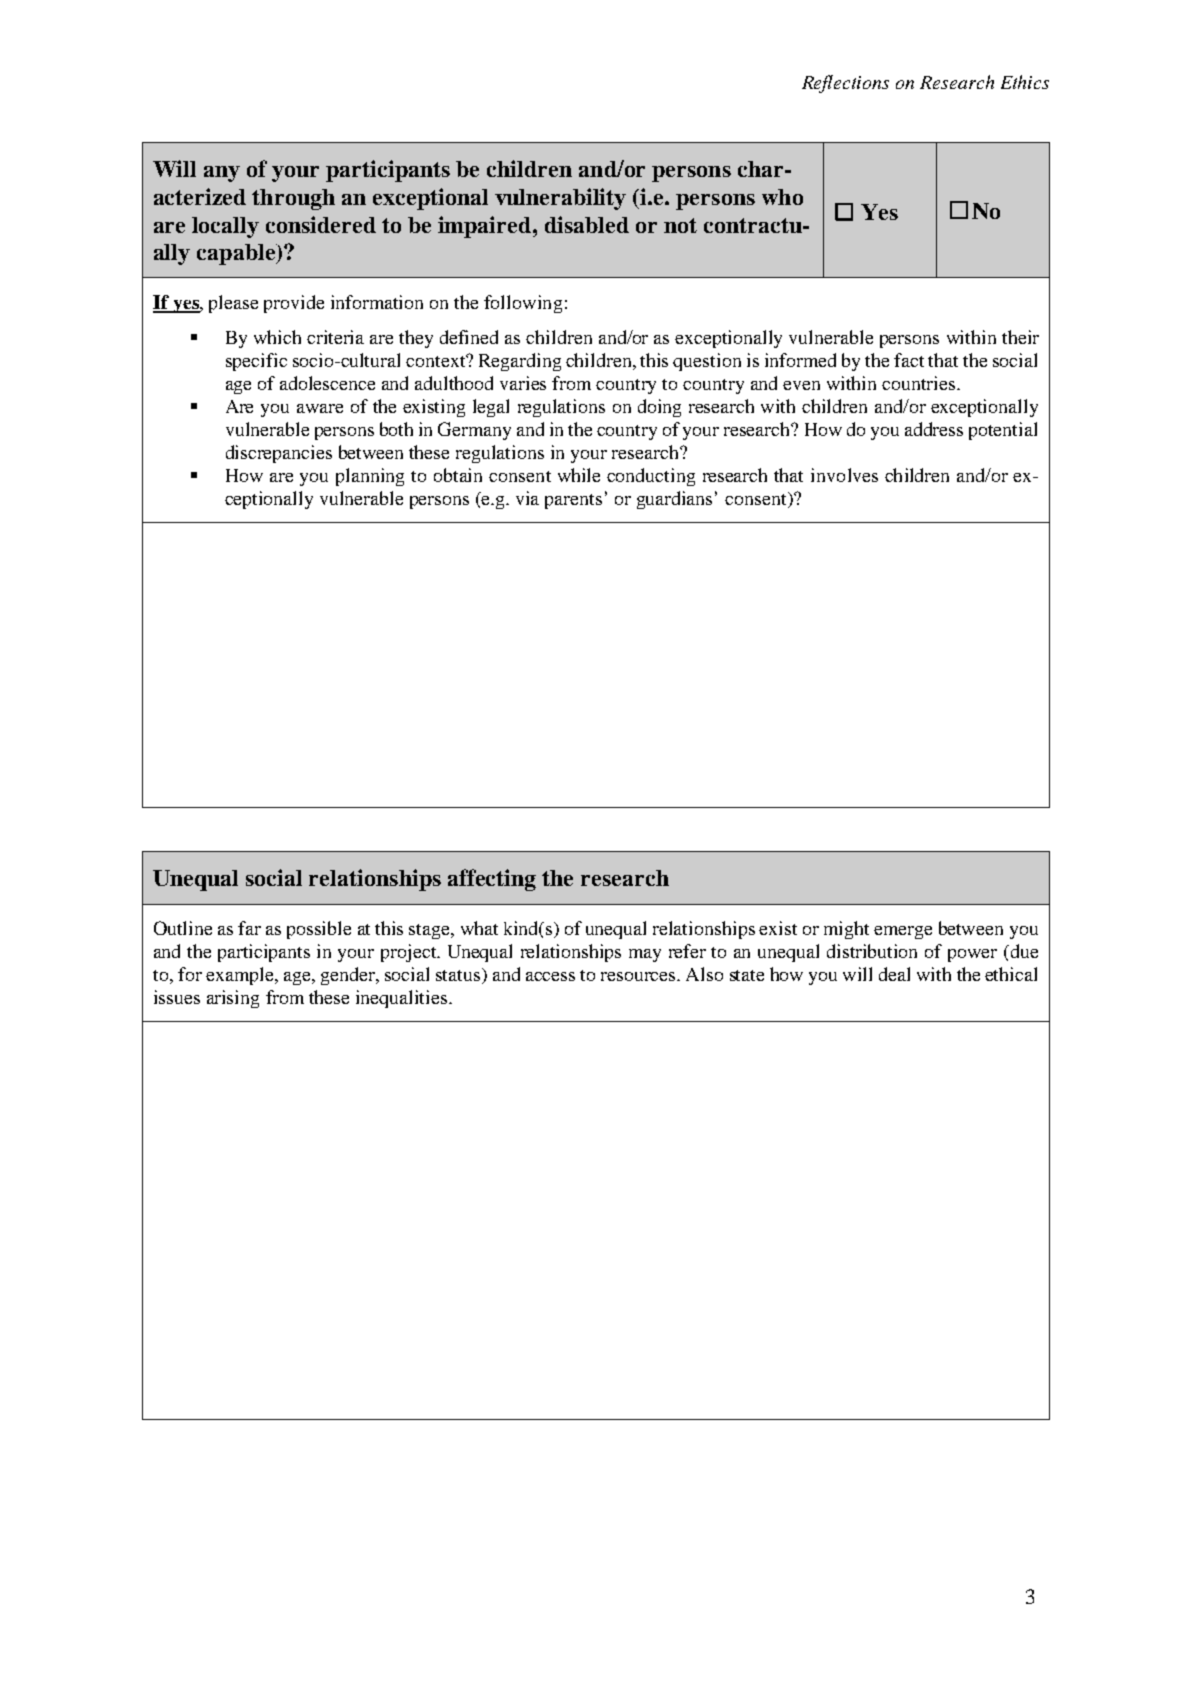 This screenshot has width=1192, height=1686. What do you see at coordinates (640, 976) in the screenshot?
I see `resources` at bounding box center [640, 976].
